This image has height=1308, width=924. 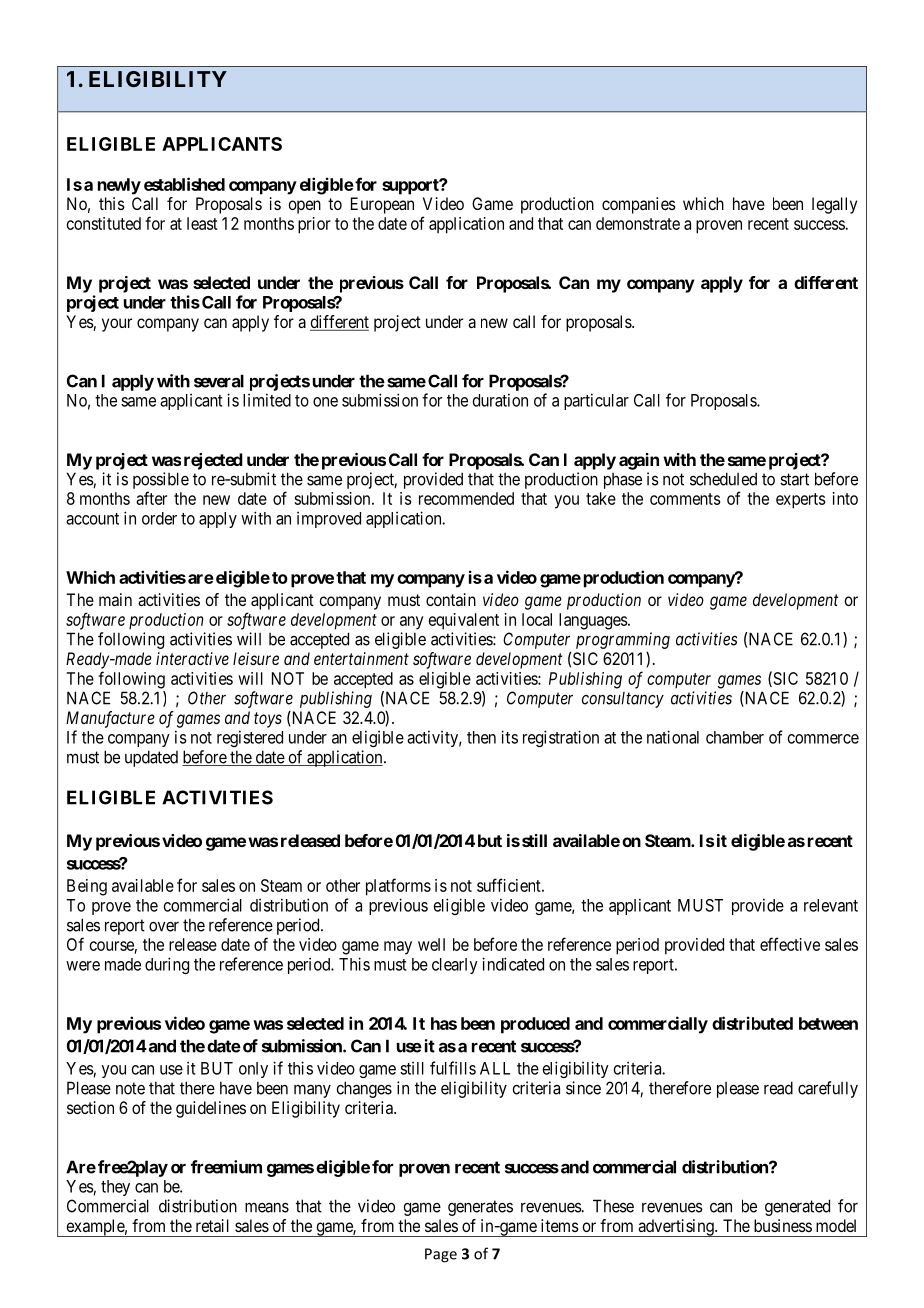 I want to click on chamber, so click(x=735, y=737).
